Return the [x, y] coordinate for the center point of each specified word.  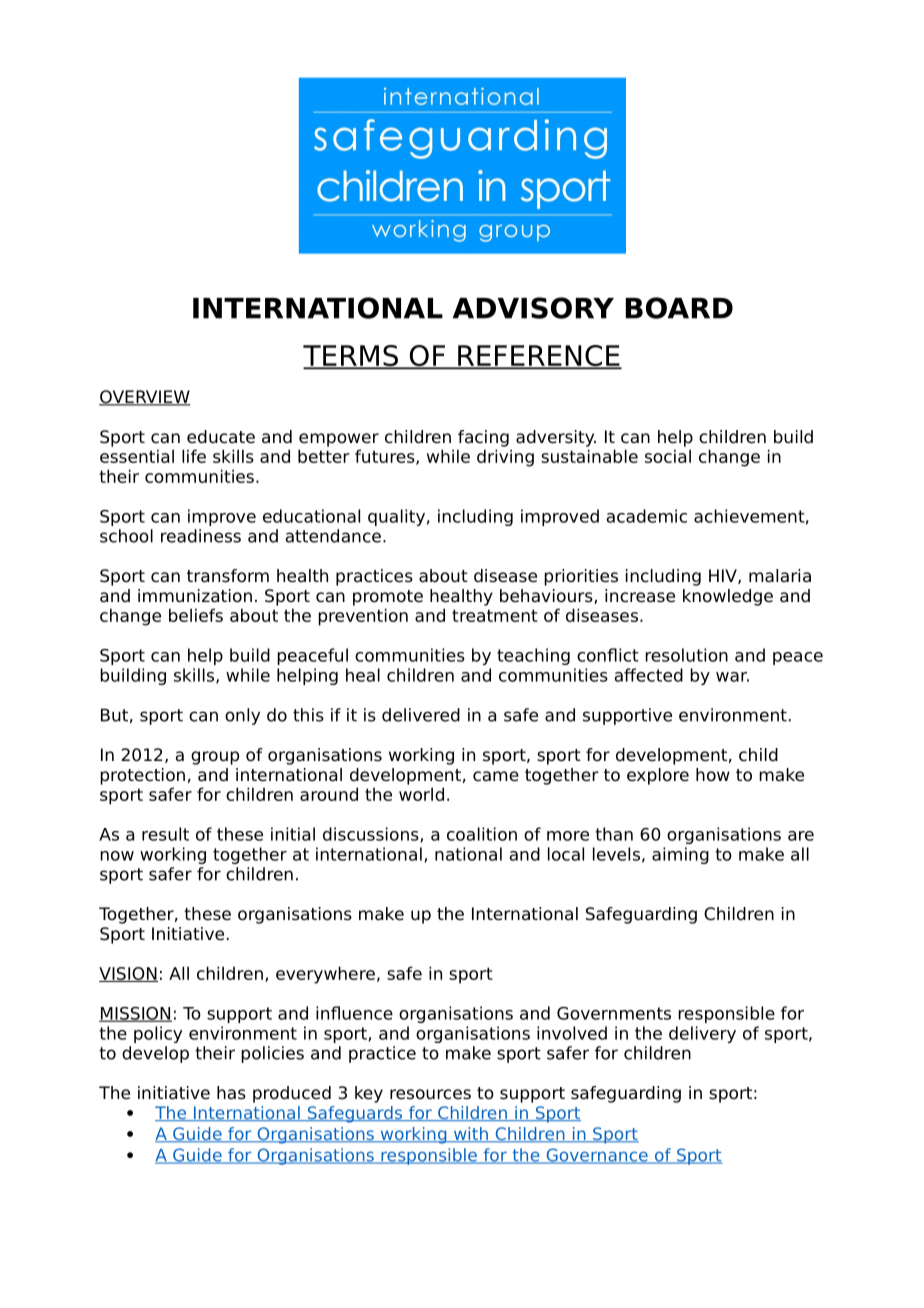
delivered [421, 715]
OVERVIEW [144, 398]
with [470, 1135]
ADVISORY [533, 308]
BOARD [679, 308]
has [231, 1093]
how [713, 775]
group [215, 758]
